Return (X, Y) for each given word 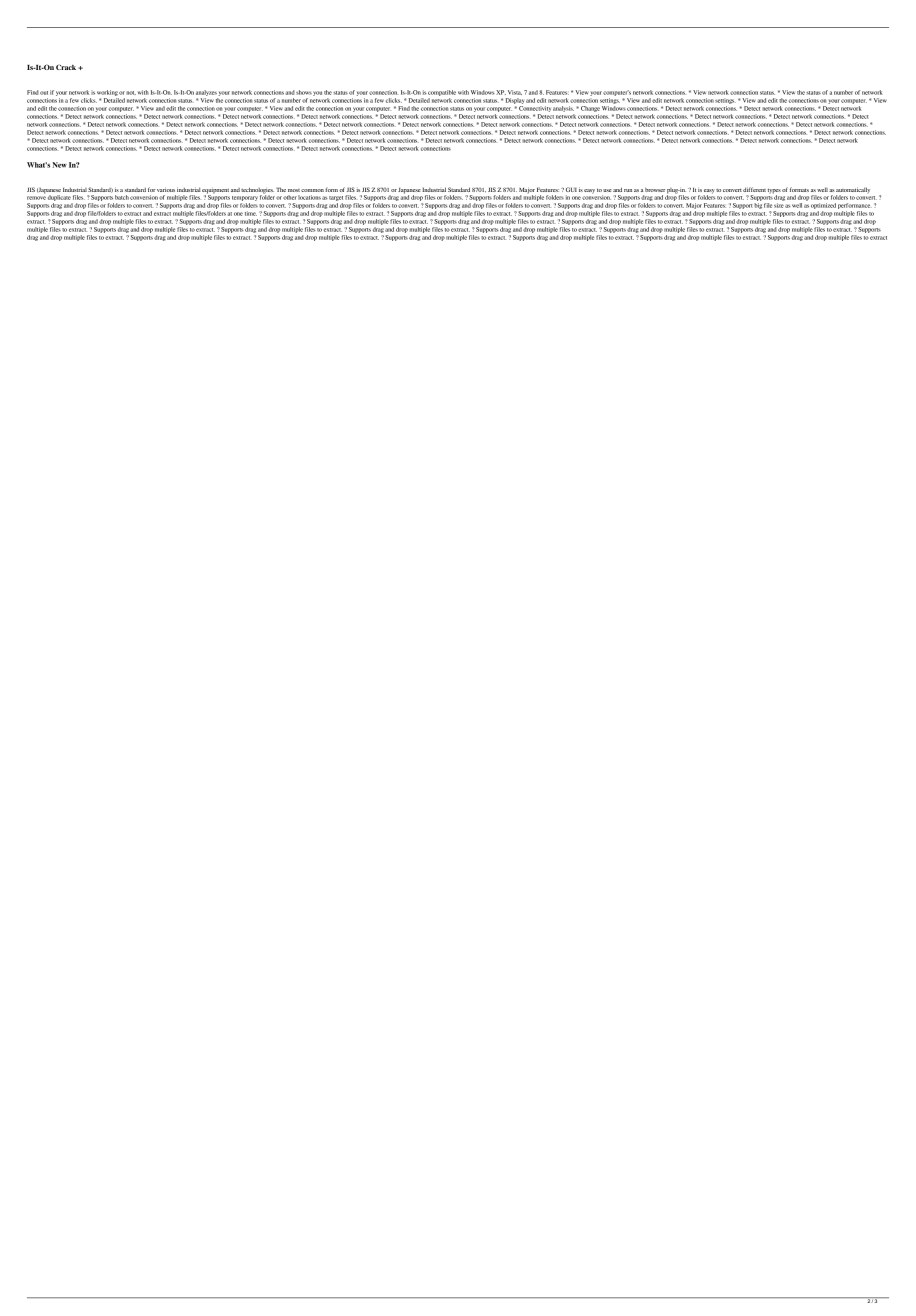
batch (122, 197)
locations (309, 197)
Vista (515, 92)
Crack (67, 67)
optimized (823, 207)
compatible (442, 93)
